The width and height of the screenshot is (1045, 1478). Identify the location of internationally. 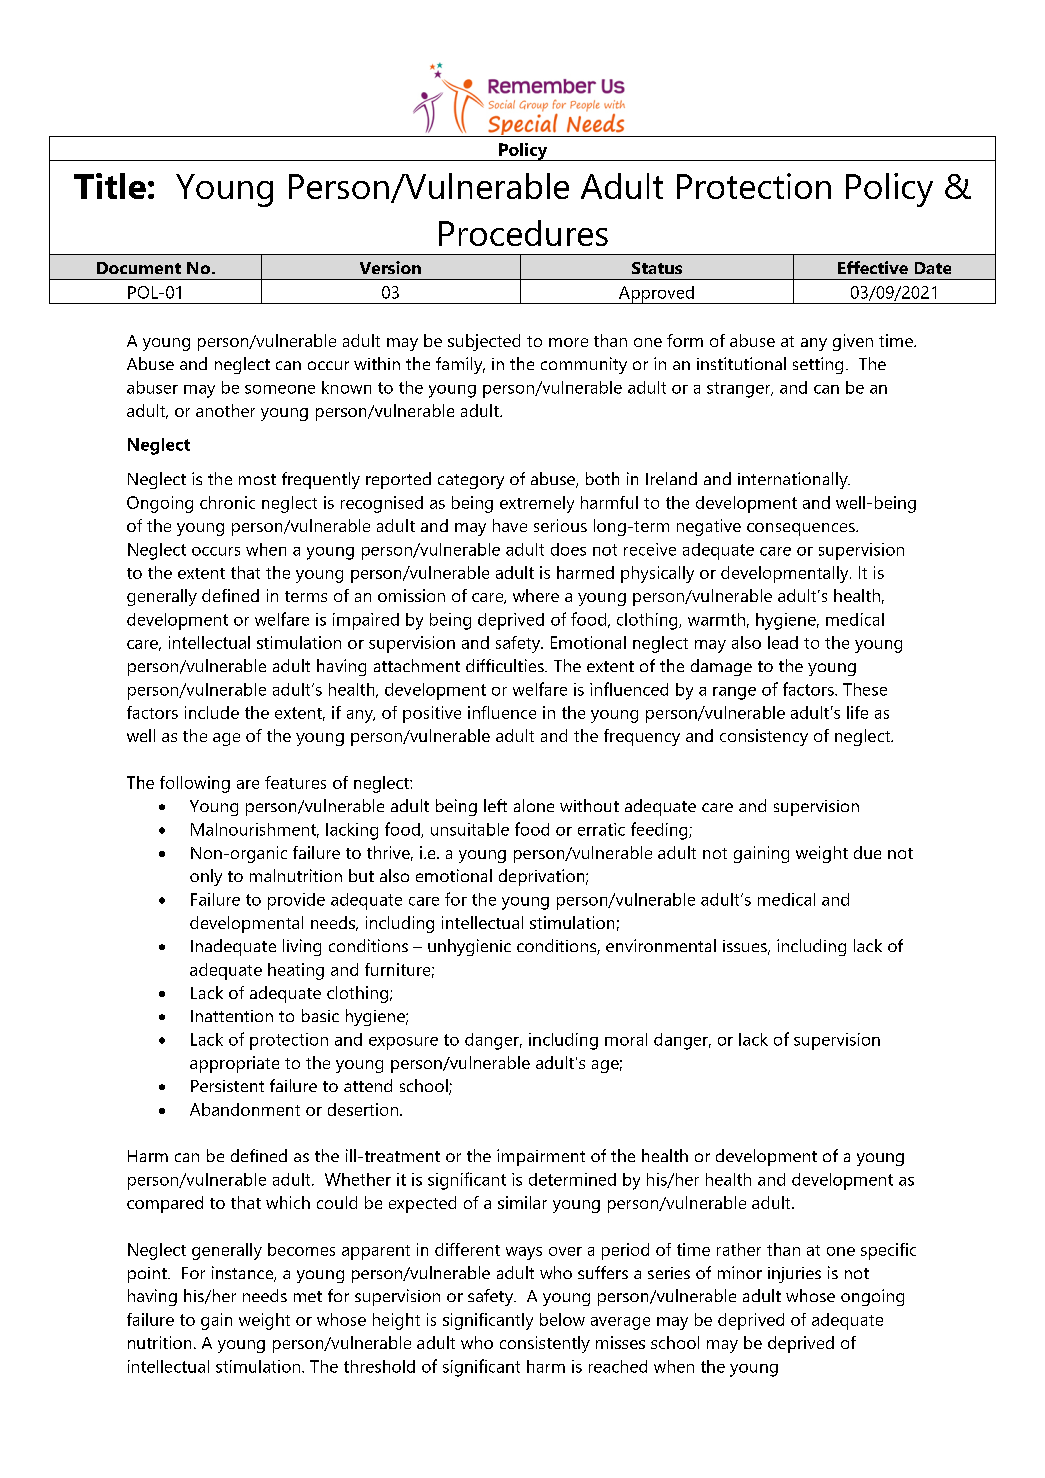
(794, 480).
